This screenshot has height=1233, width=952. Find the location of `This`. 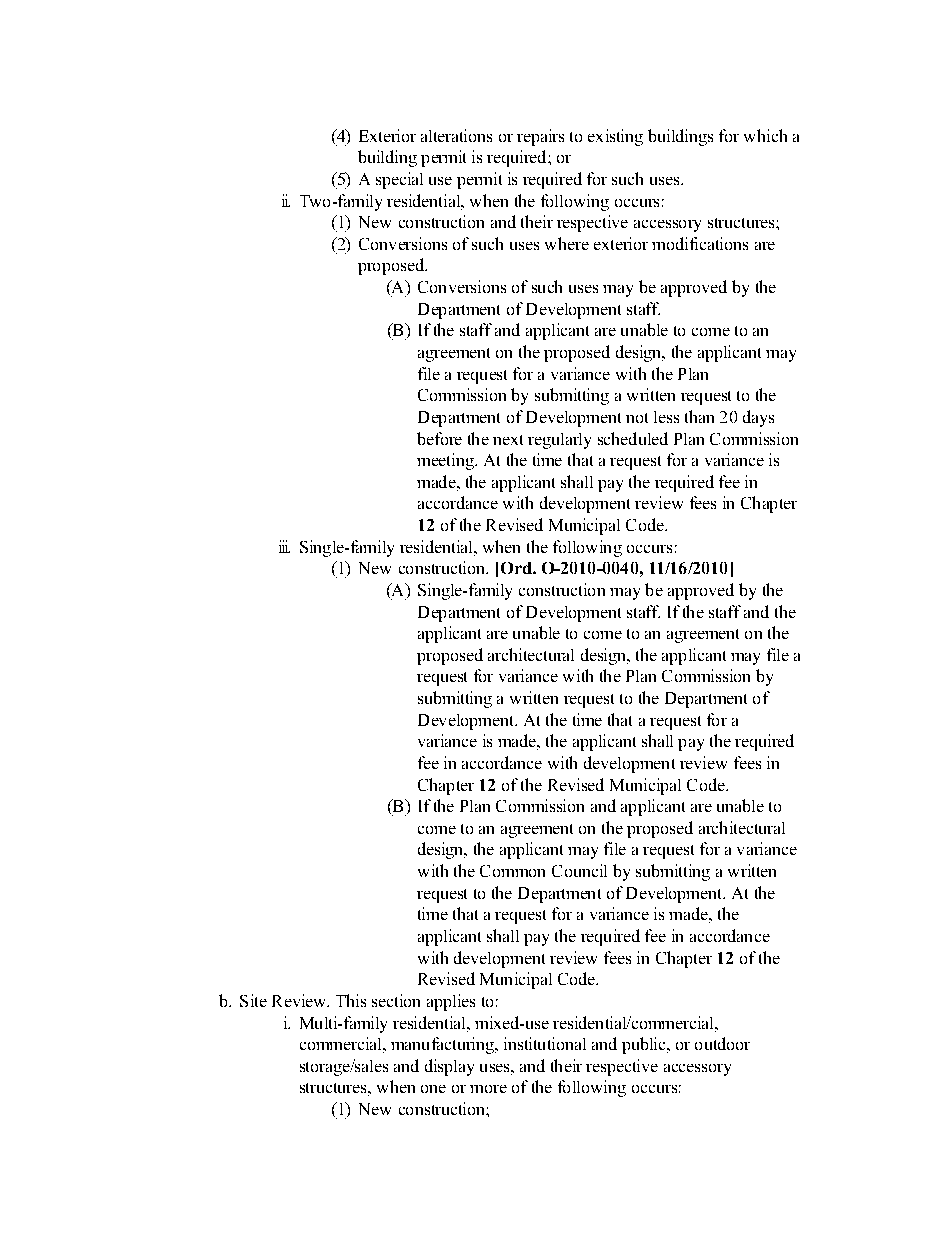

This is located at coordinates (351, 1000).
